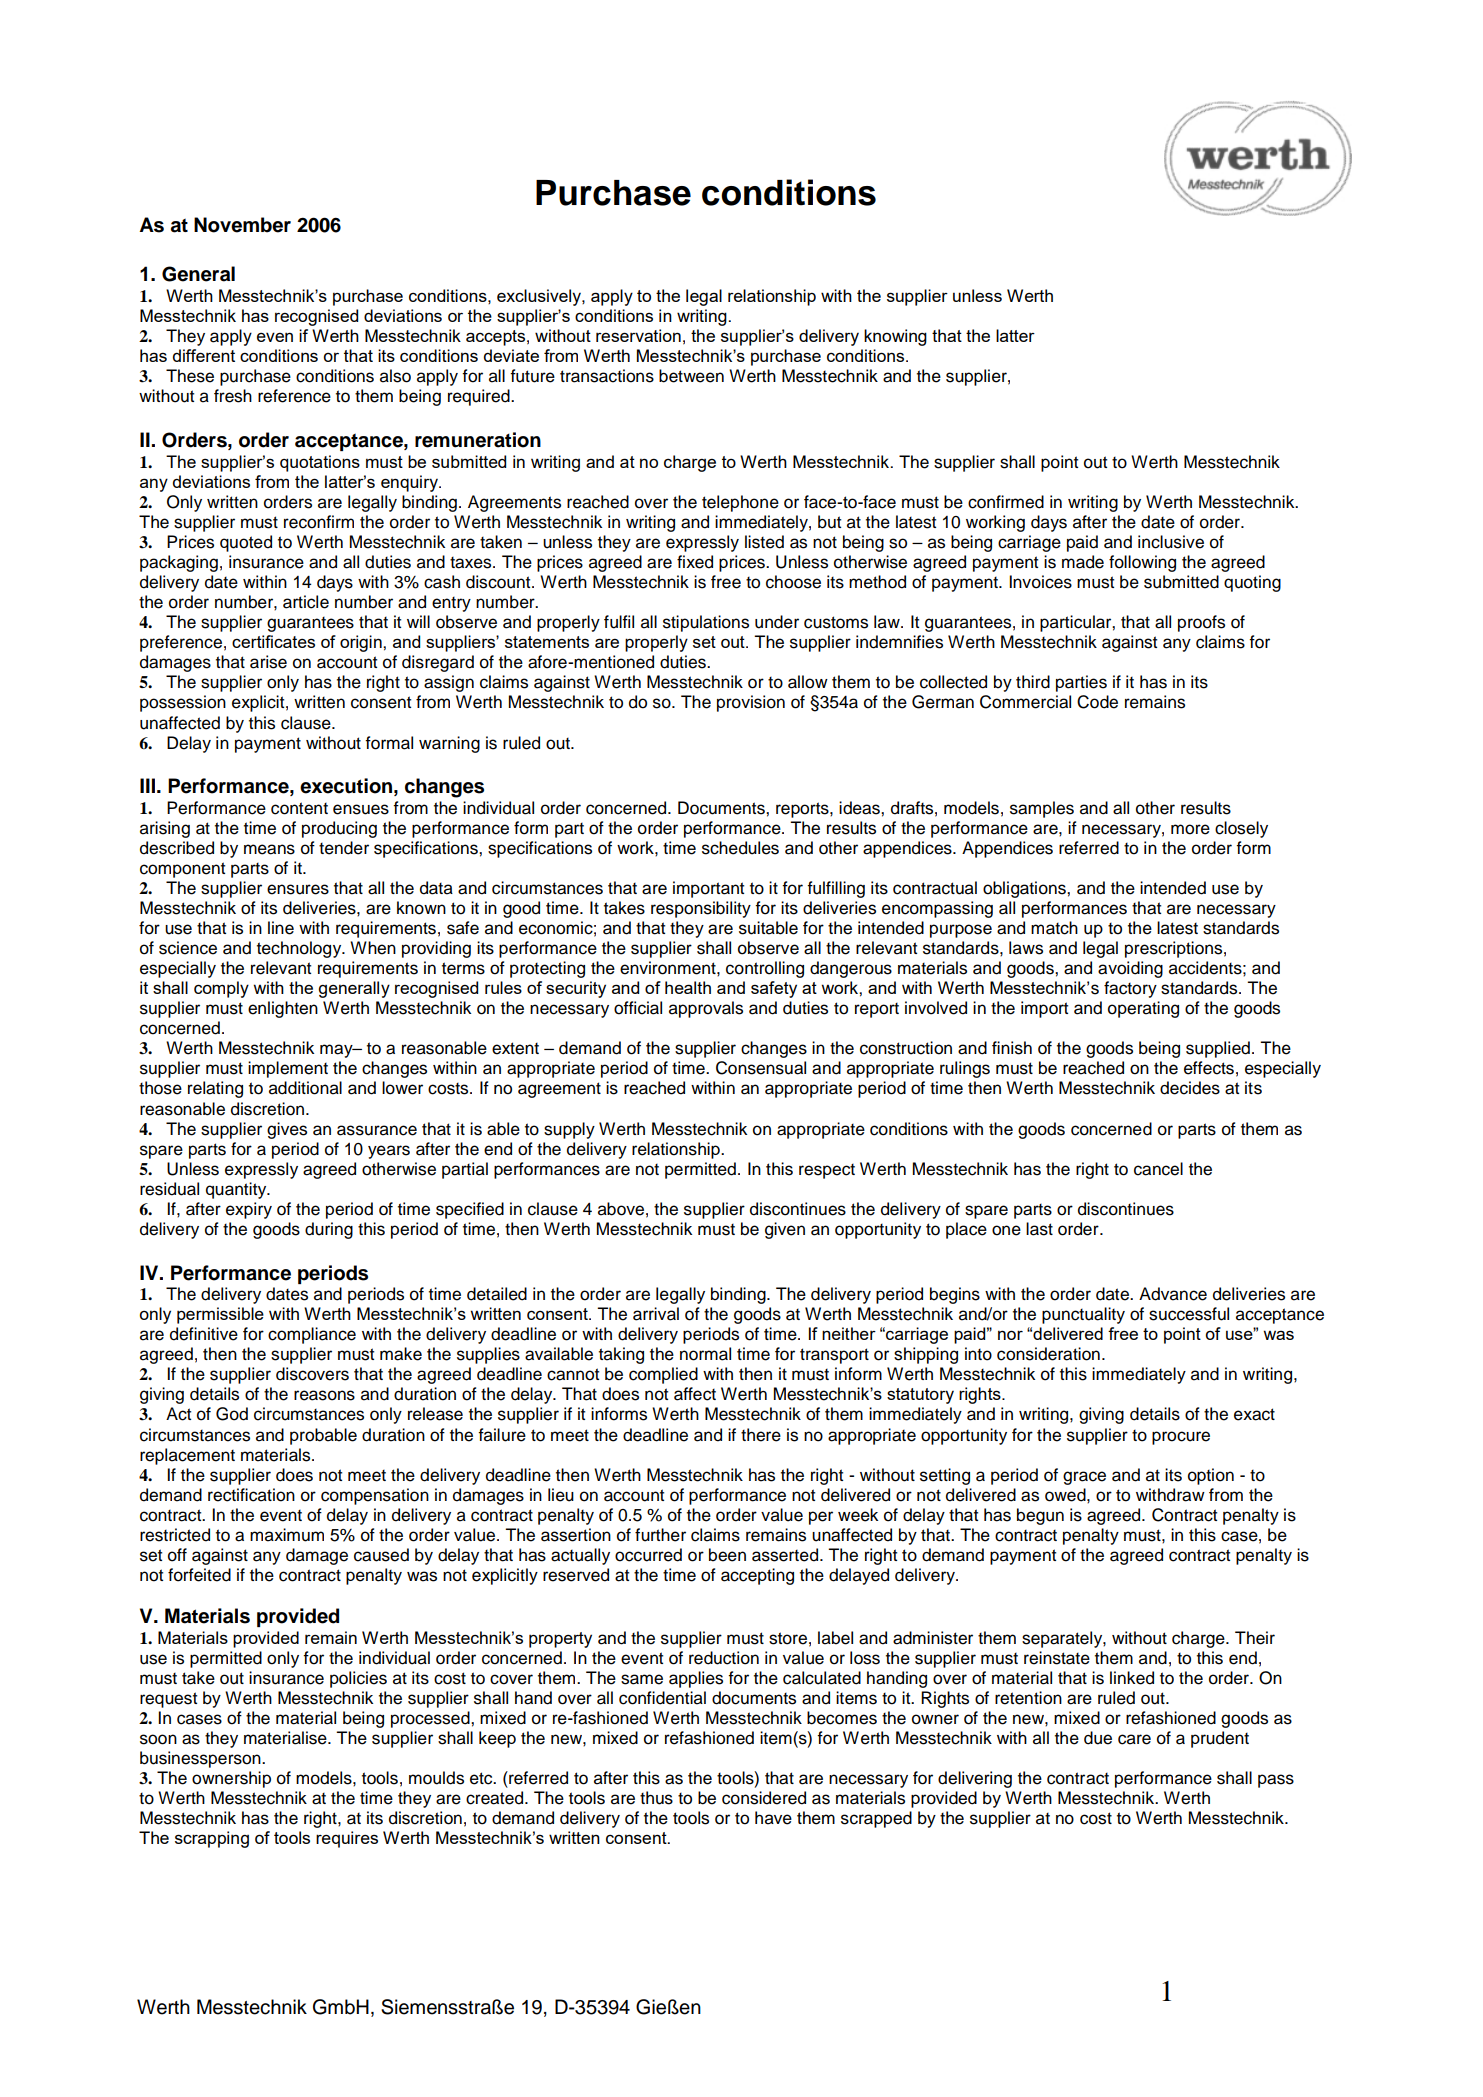 The image size is (1483, 2097). Describe the element at coordinates (1181, 1438) in the document. I see `procure` at that location.
